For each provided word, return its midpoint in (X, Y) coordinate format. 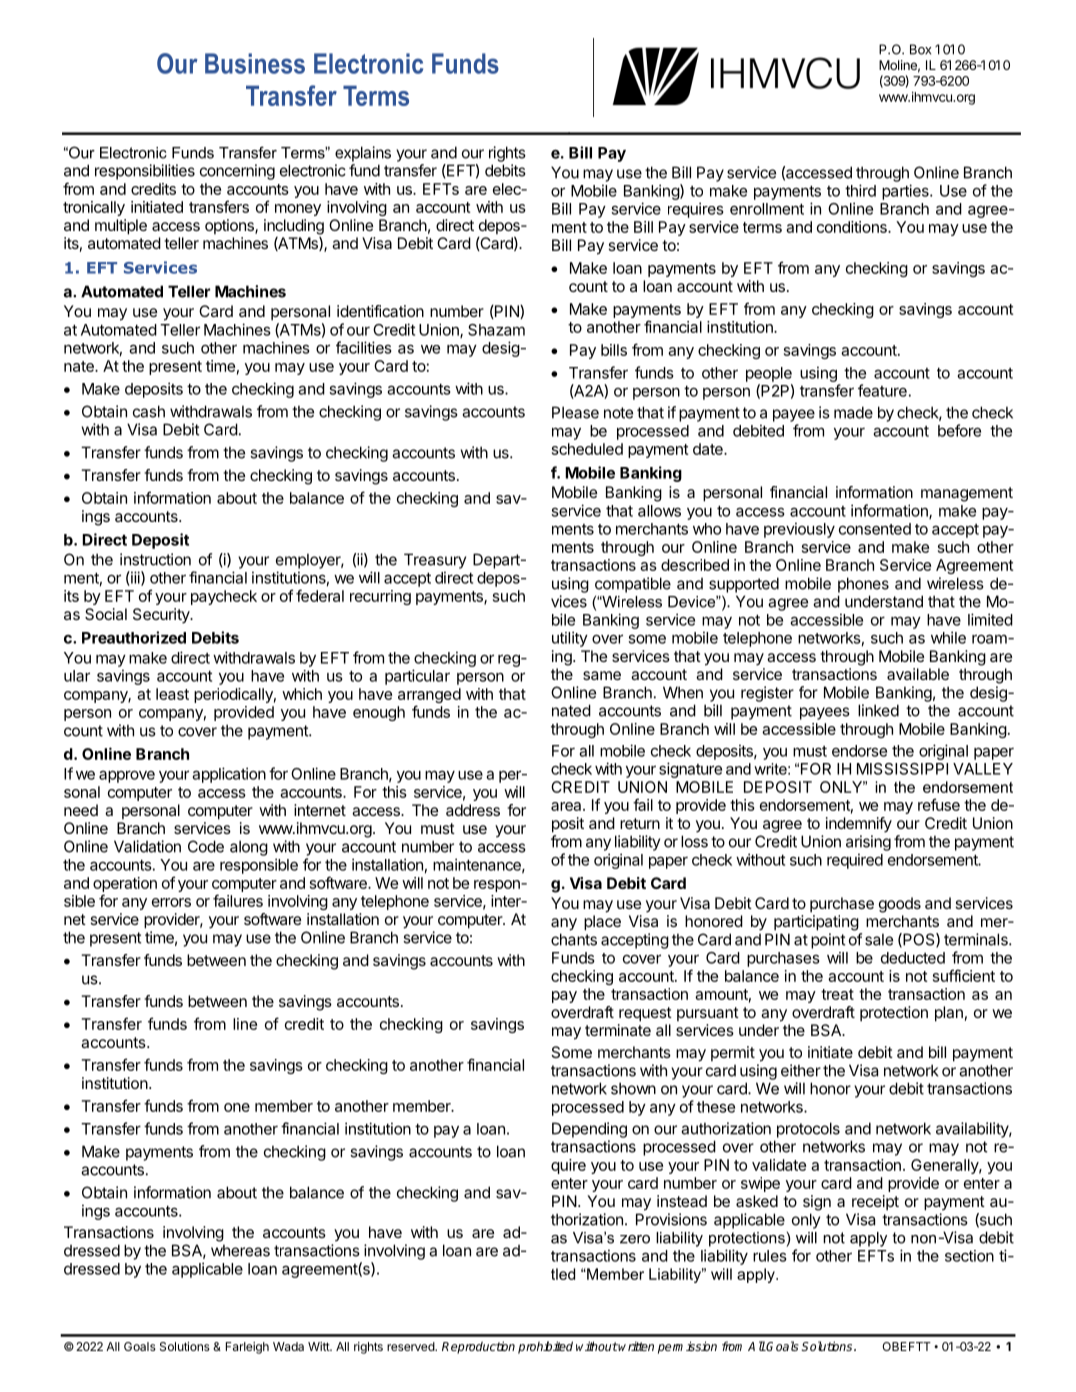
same (602, 675)
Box (920, 49)
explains (363, 154)
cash (149, 411)
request (645, 1014)
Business (255, 63)
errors (171, 902)
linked (878, 710)
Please (575, 412)
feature (882, 390)
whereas (240, 1250)
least (172, 694)
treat (837, 994)
